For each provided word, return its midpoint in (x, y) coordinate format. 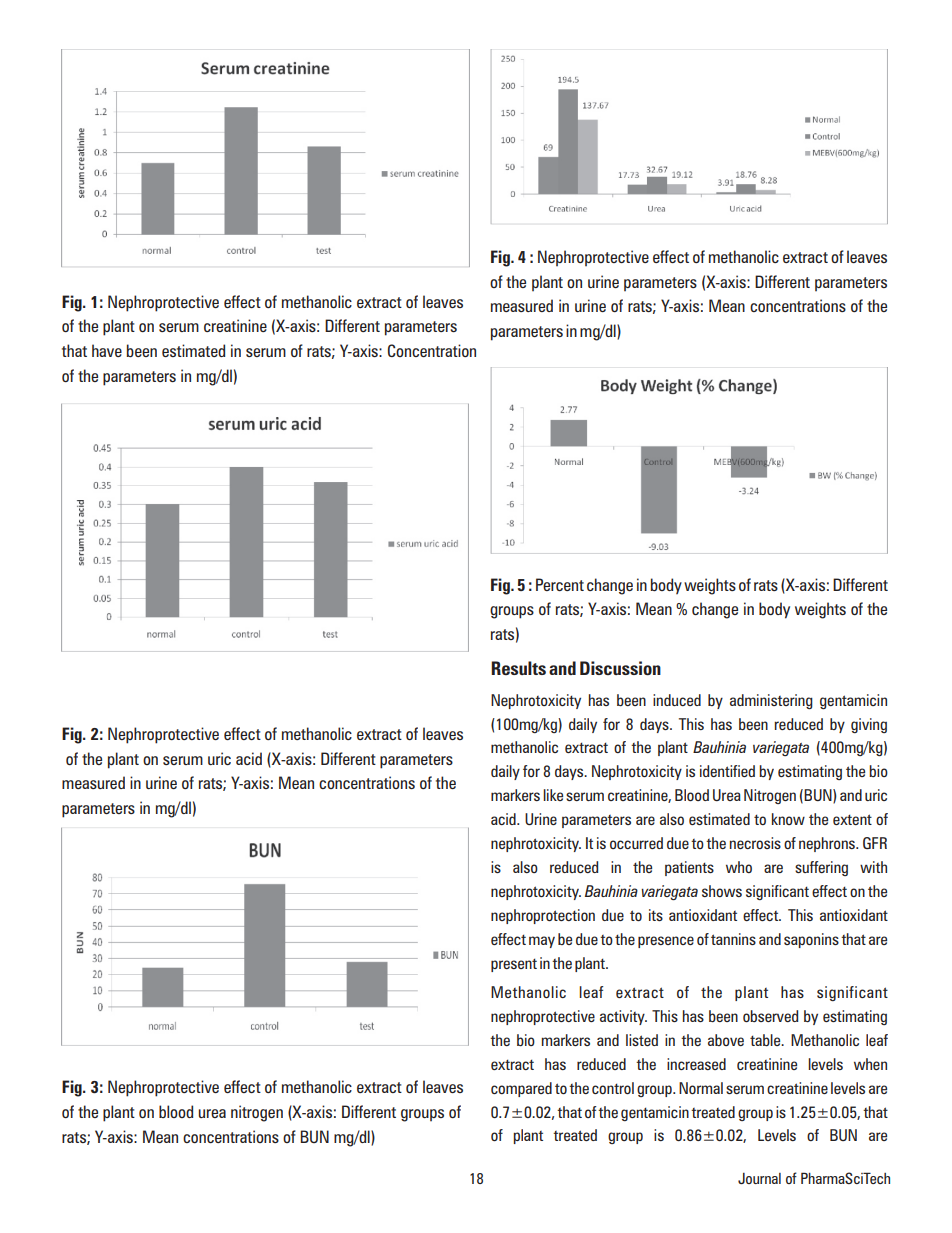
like (553, 795)
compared (521, 1089)
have (107, 350)
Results (518, 668)
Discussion (620, 668)
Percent (560, 584)
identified (727, 771)
